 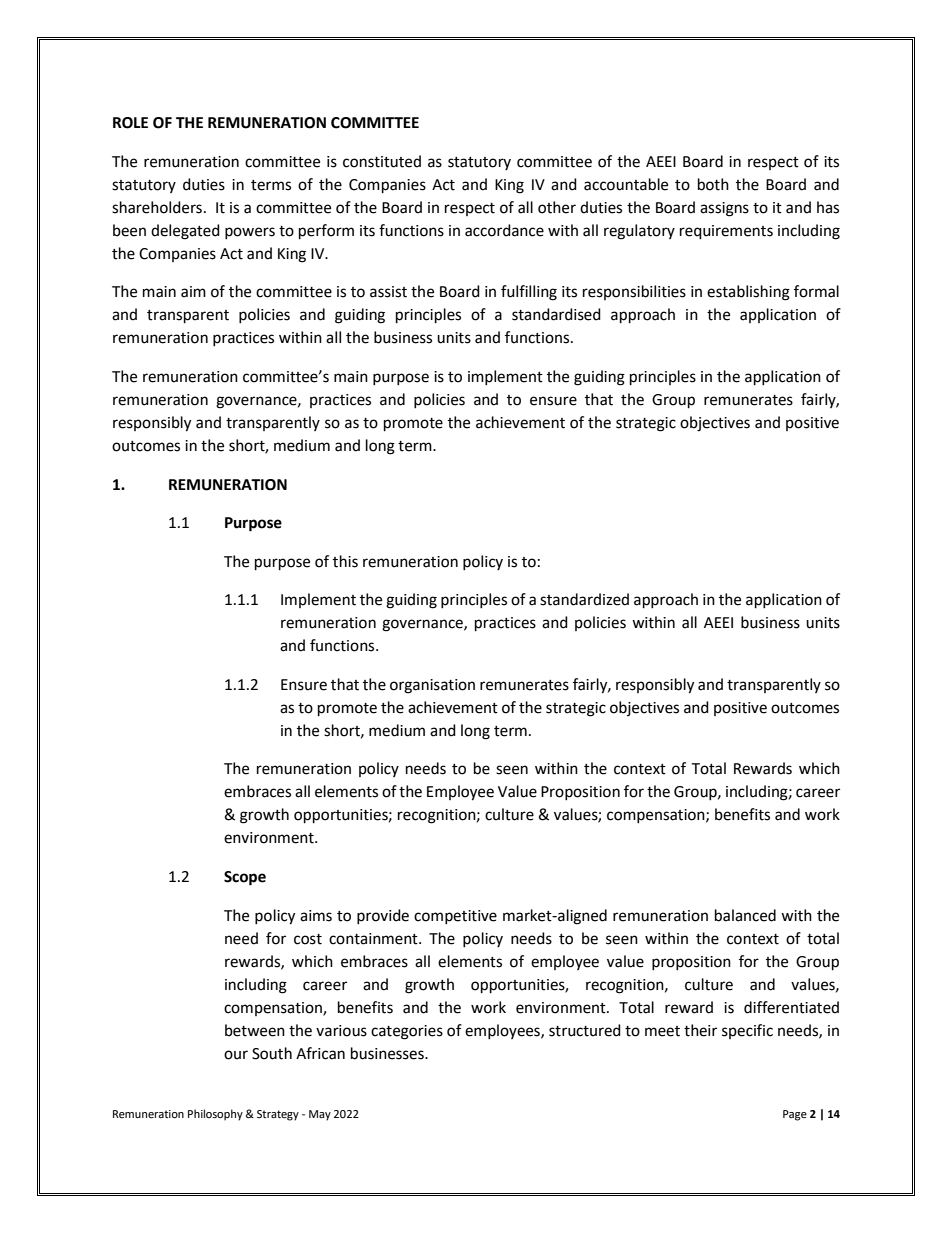 I want to click on this, so click(x=345, y=561).
